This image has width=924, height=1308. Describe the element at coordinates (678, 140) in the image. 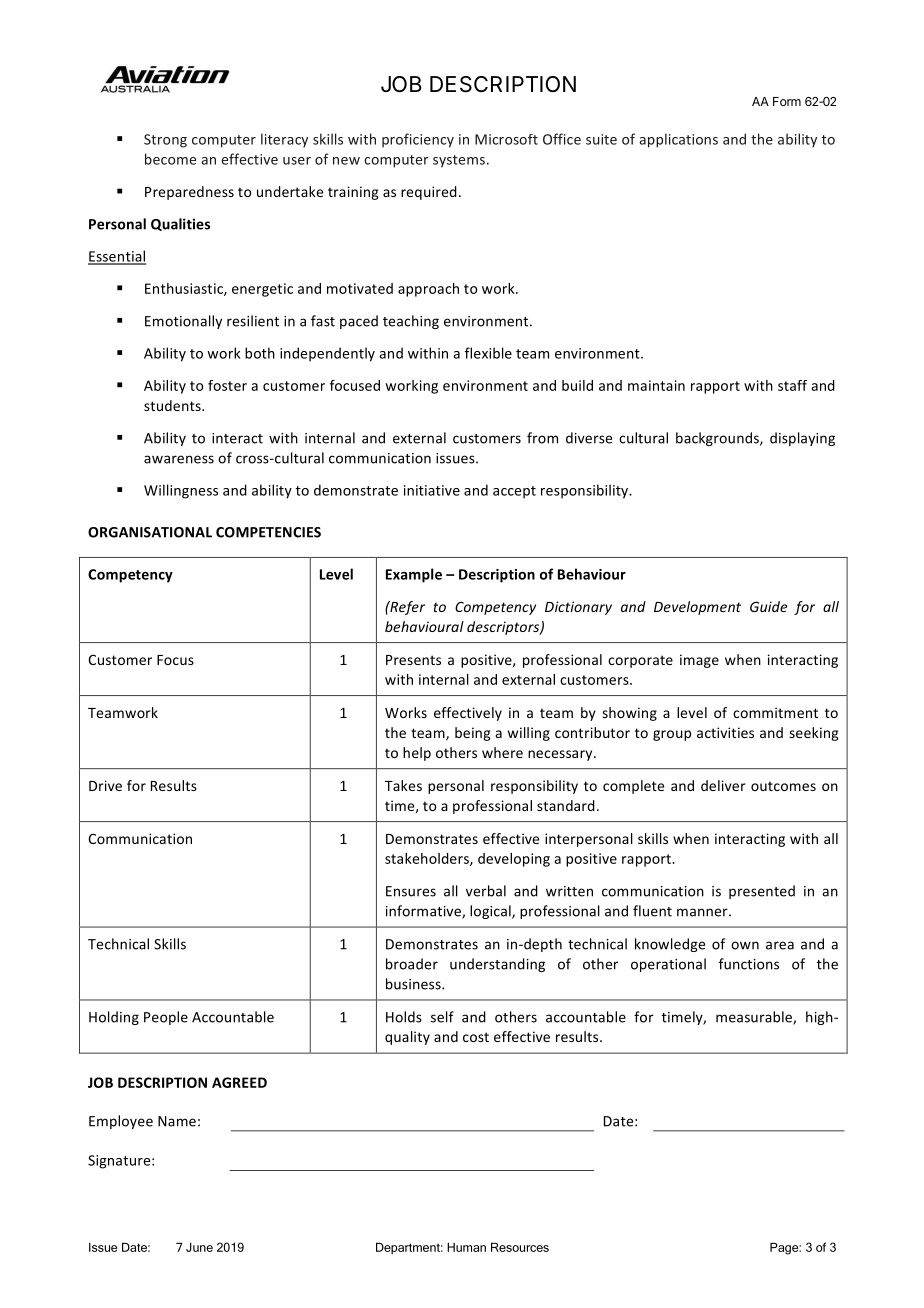

I see `applications` at that location.
